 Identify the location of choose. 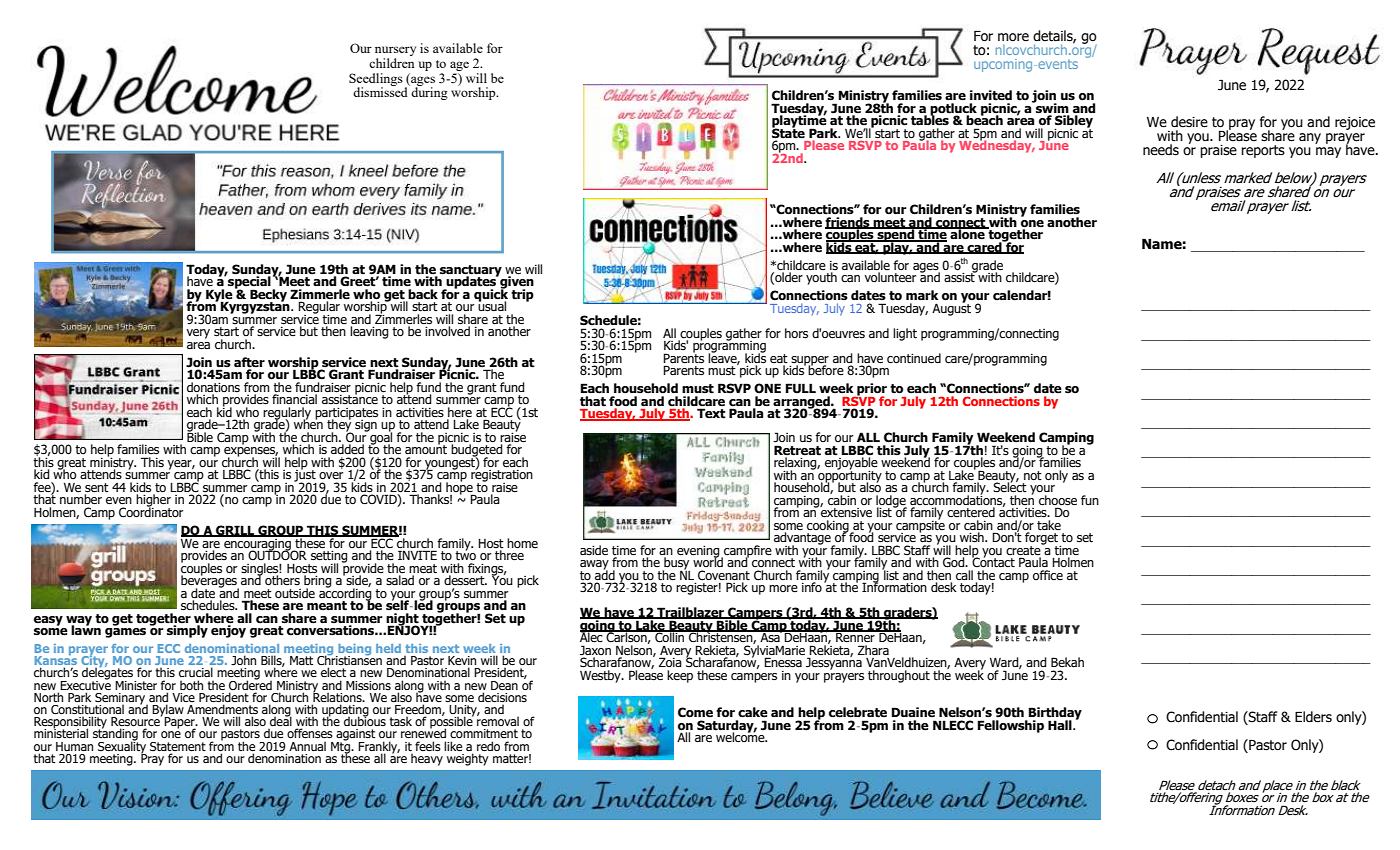
(1058, 500).
